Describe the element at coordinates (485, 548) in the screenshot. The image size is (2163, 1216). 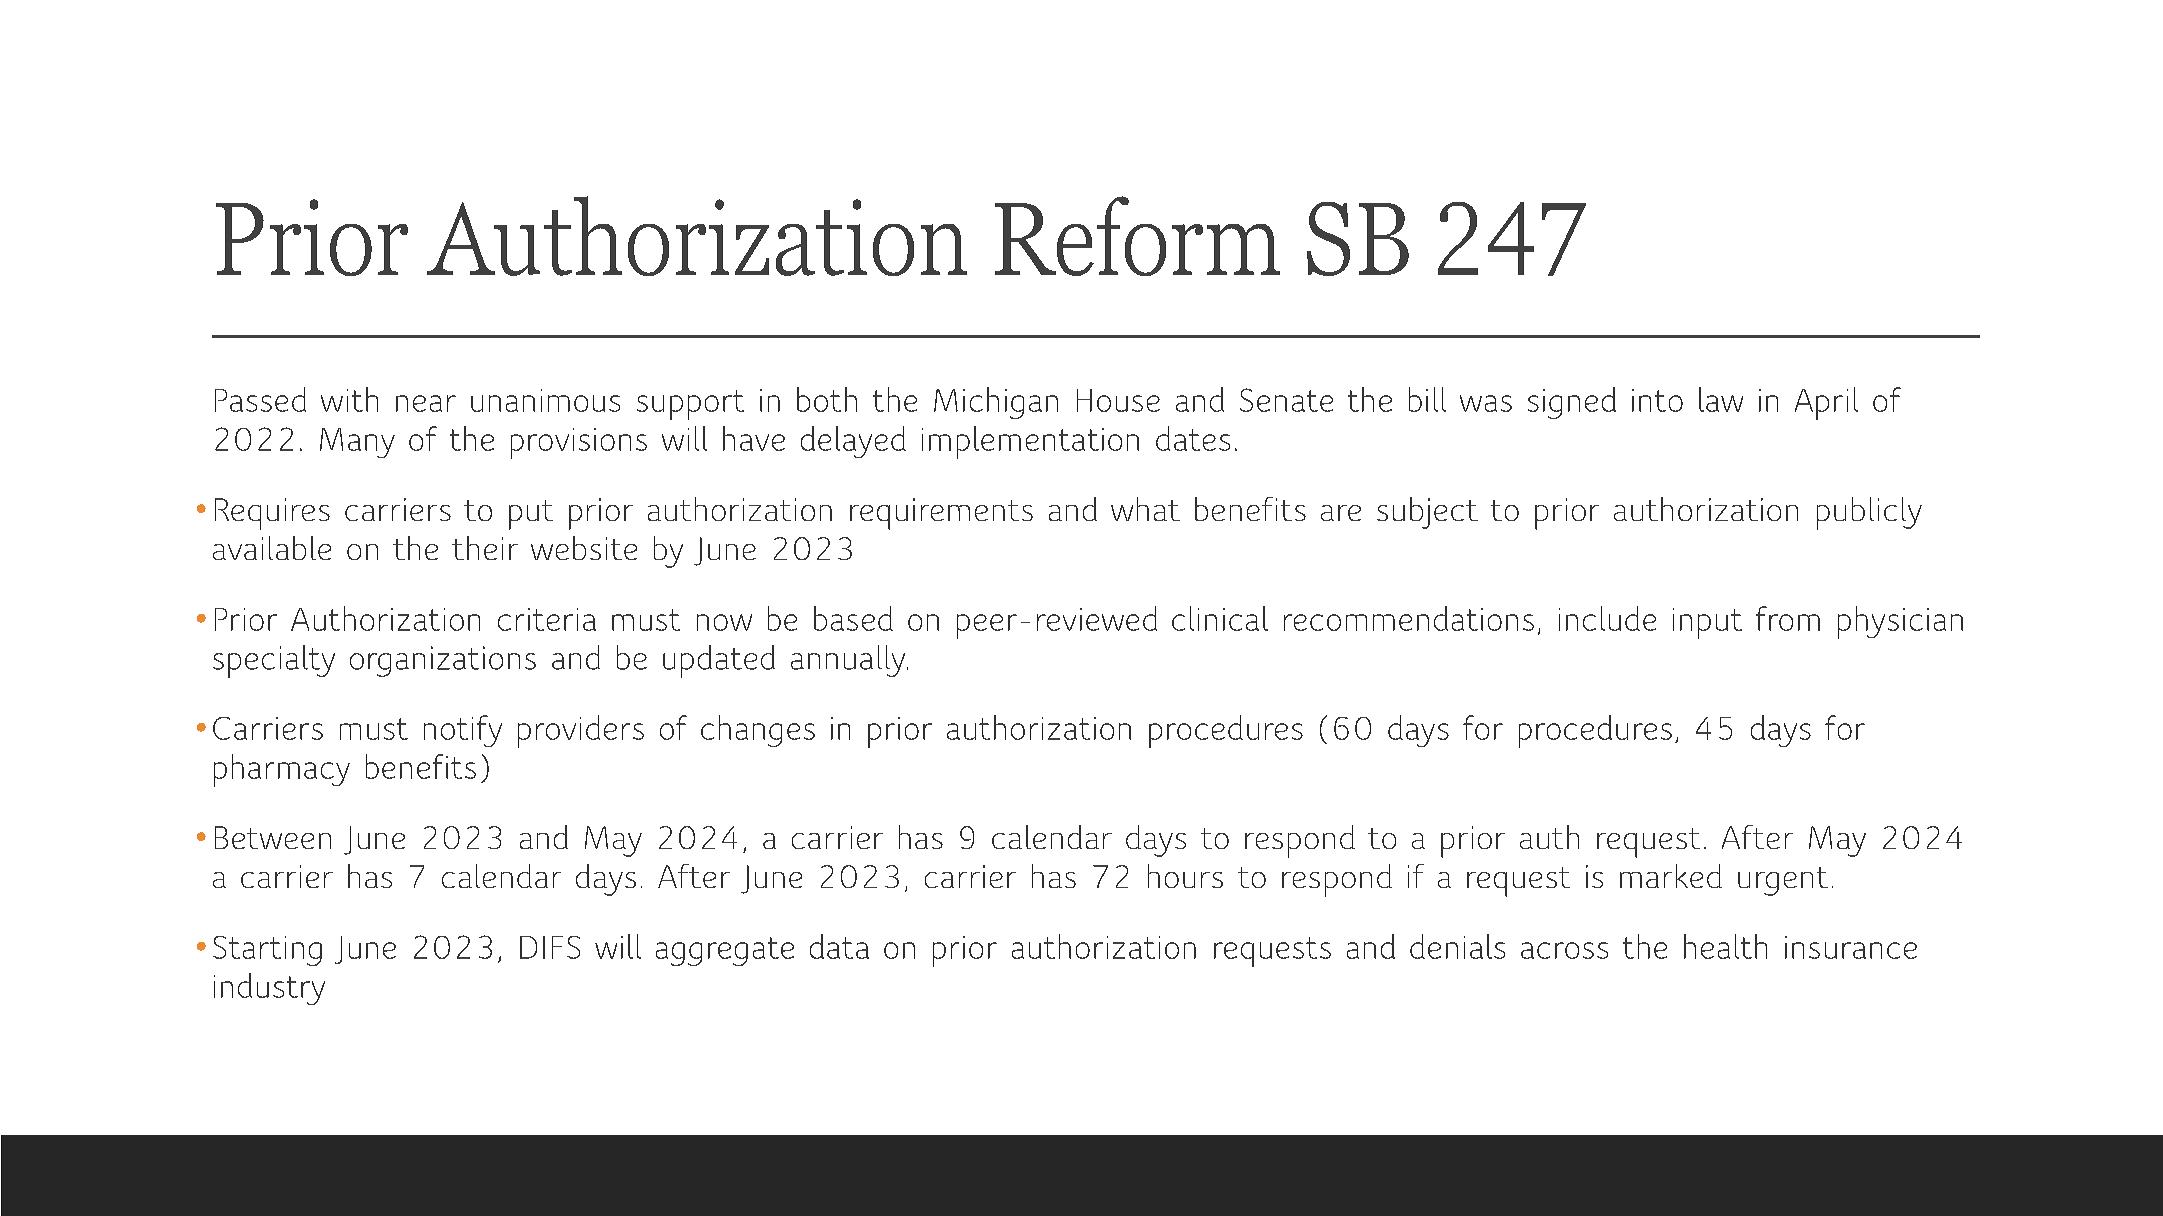
I see `their` at that location.
